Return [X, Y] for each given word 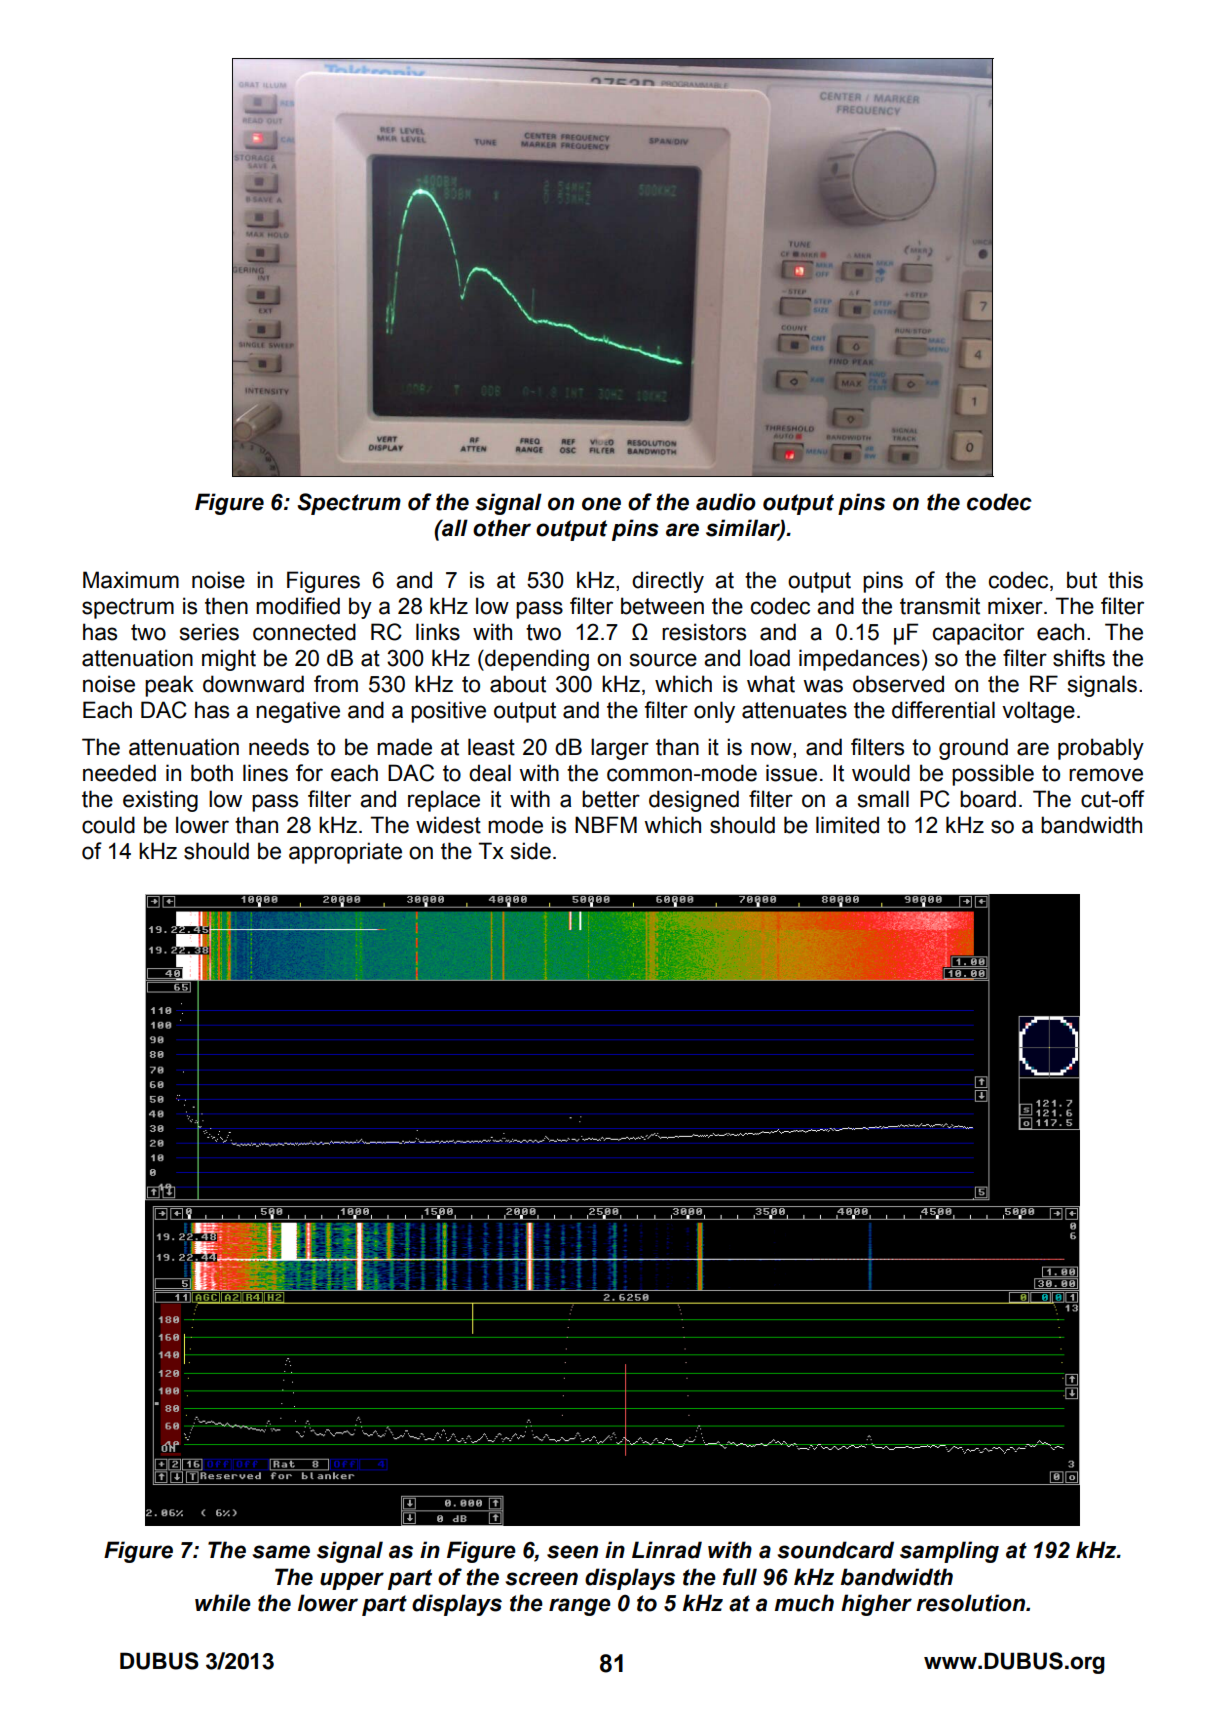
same [281, 1552]
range [580, 1607]
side [531, 851]
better [611, 799]
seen [572, 1552]
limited [847, 825]
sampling [949, 1552]
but [1082, 580]
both [212, 773]
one [601, 504]
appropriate [345, 853]
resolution [972, 1603]
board [988, 799]
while [223, 1603]
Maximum [131, 580]
